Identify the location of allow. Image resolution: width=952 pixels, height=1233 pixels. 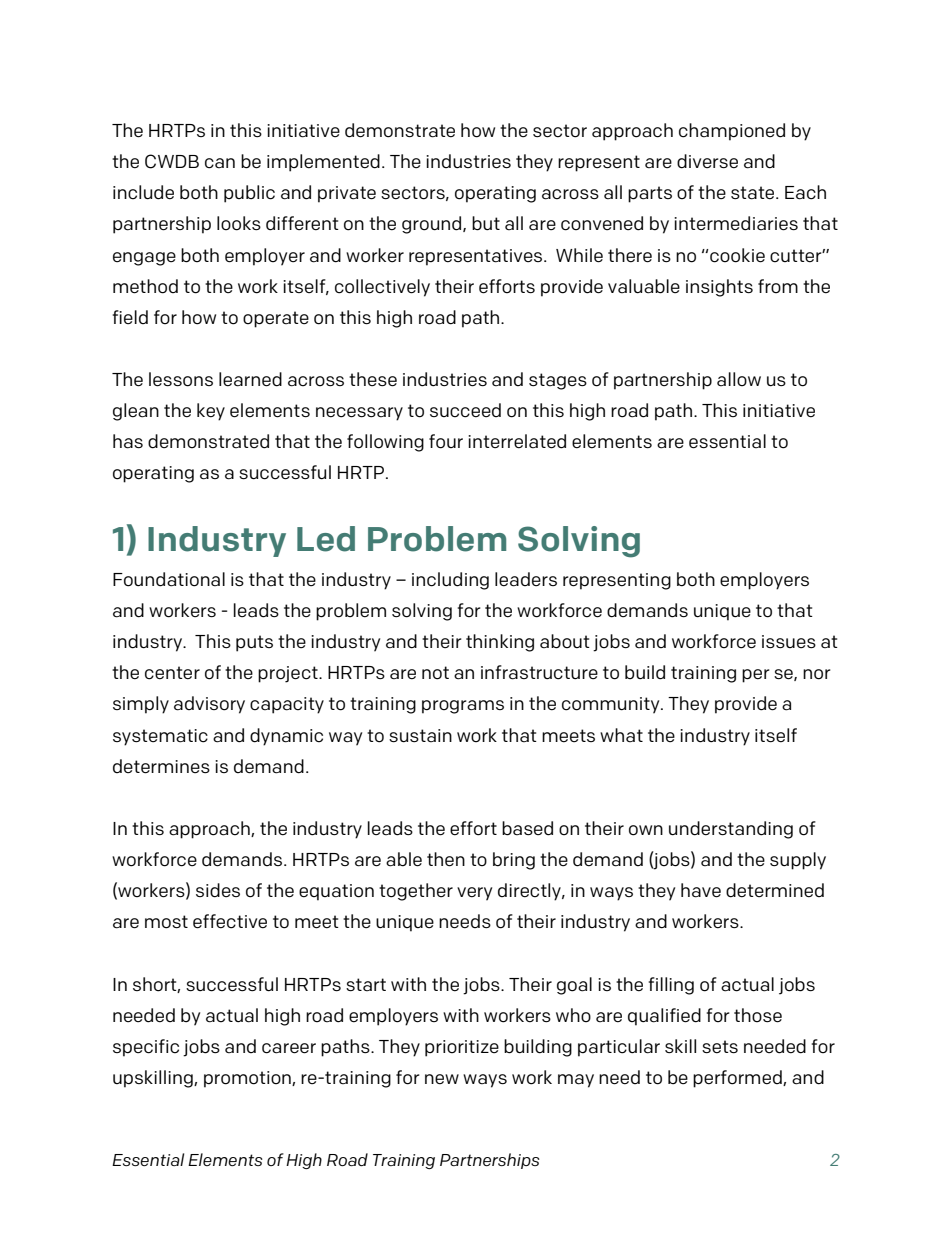
(739, 379).
